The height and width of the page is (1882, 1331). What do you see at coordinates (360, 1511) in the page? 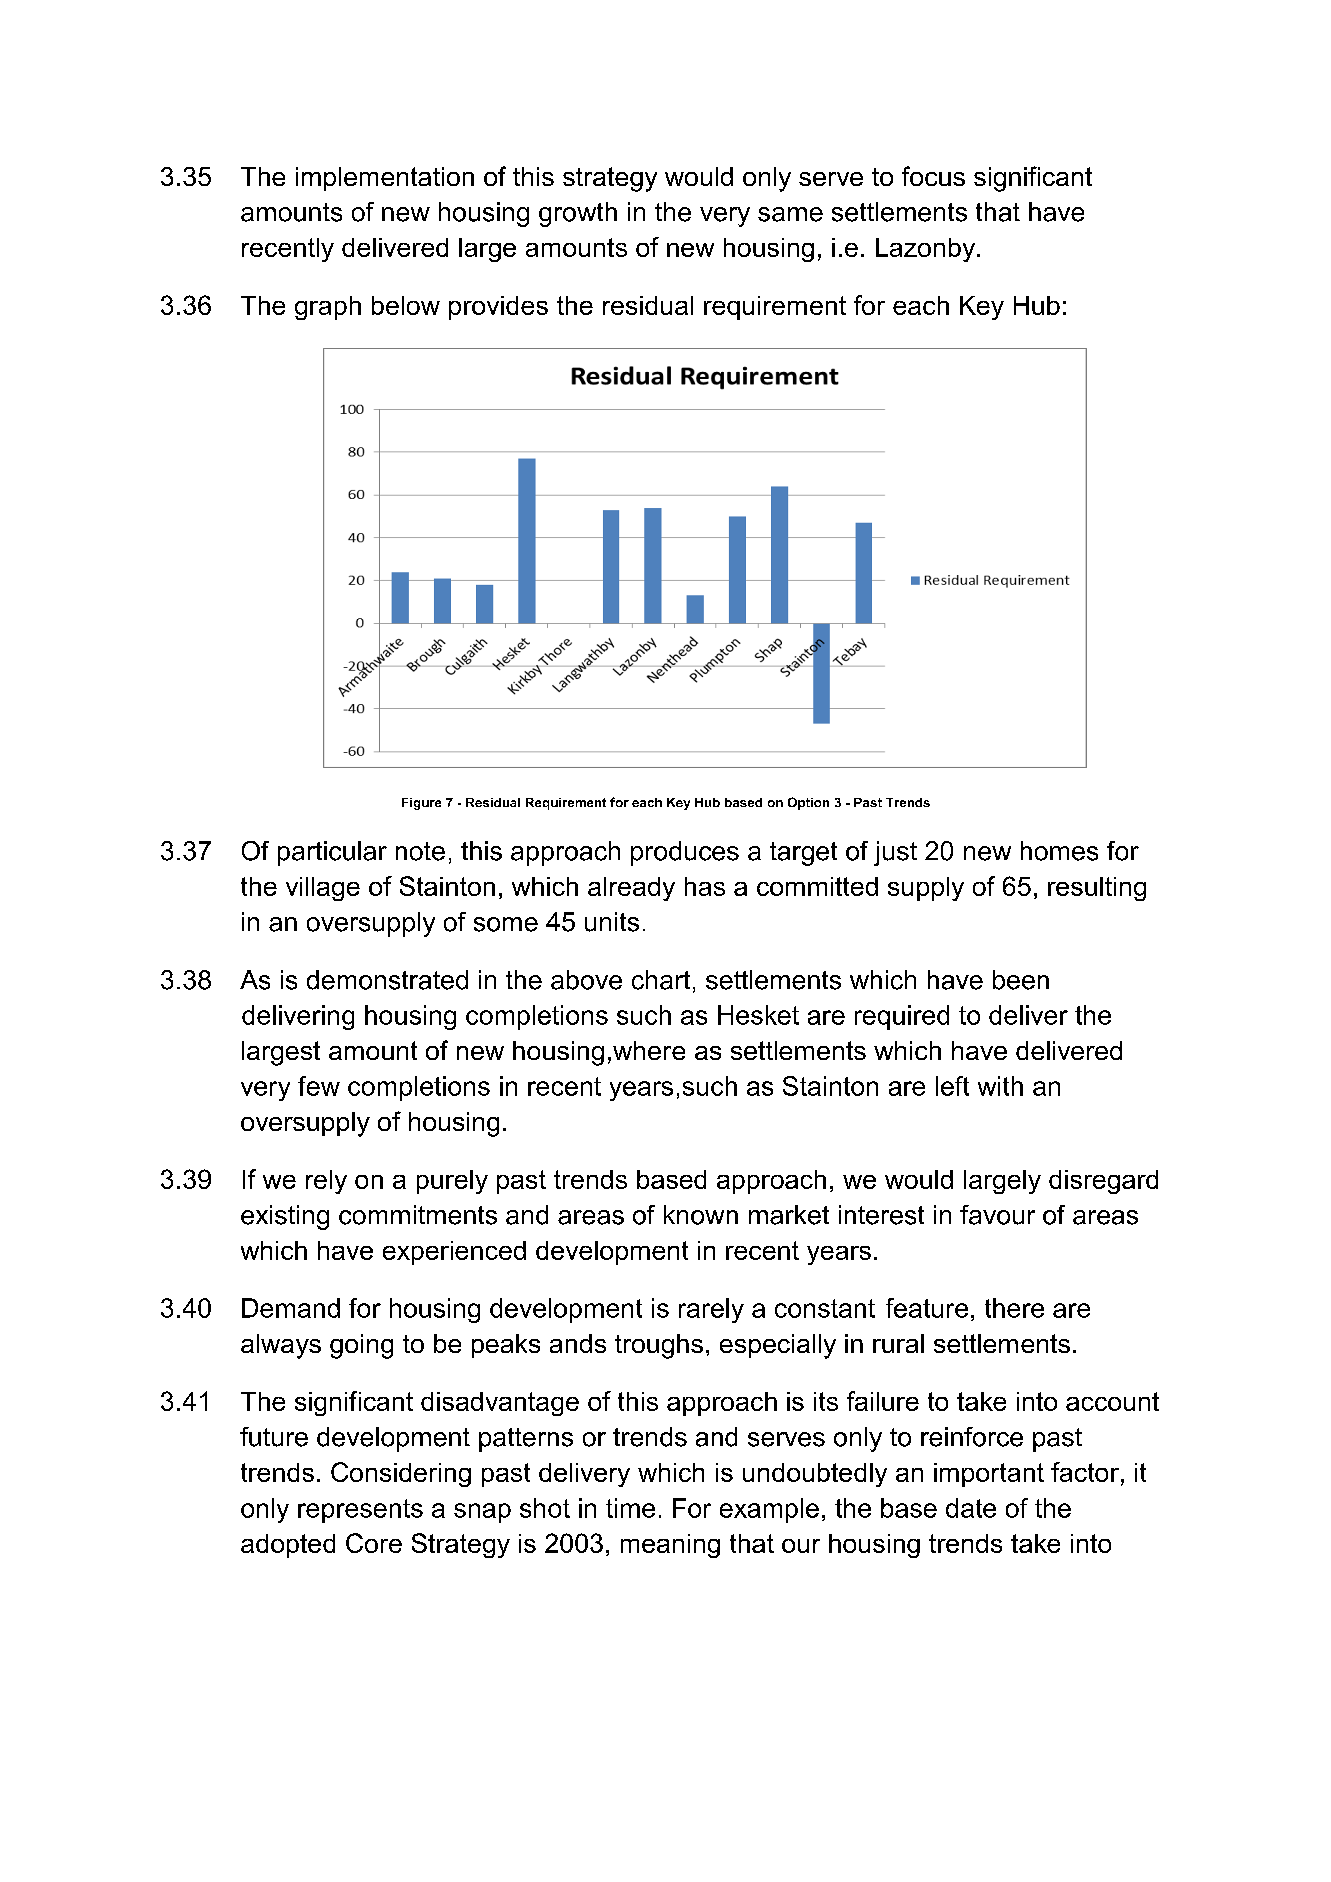
I see `represents` at bounding box center [360, 1511].
